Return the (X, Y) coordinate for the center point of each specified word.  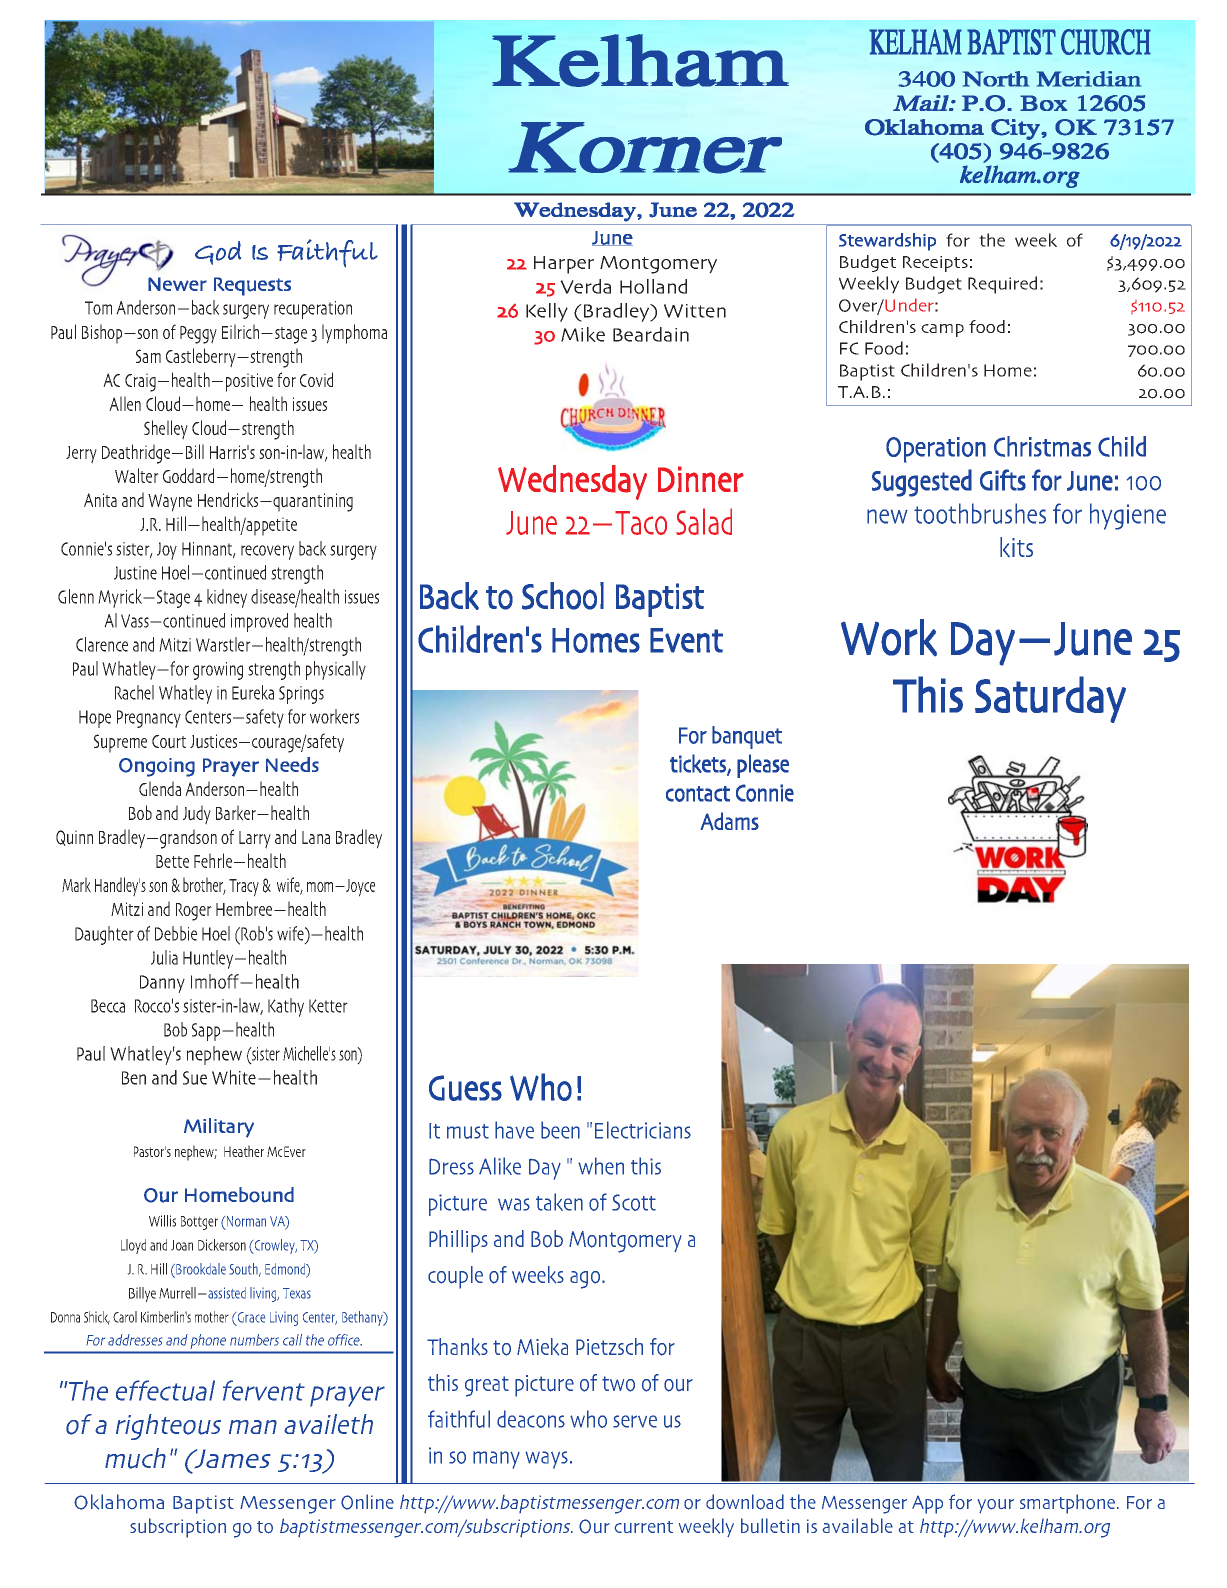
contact (698, 794)
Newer (177, 284)
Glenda (160, 788)
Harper (564, 265)
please (763, 766)
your (996, 1506)
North (996, 79)
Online (367, 1502)
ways (546, 1460)
